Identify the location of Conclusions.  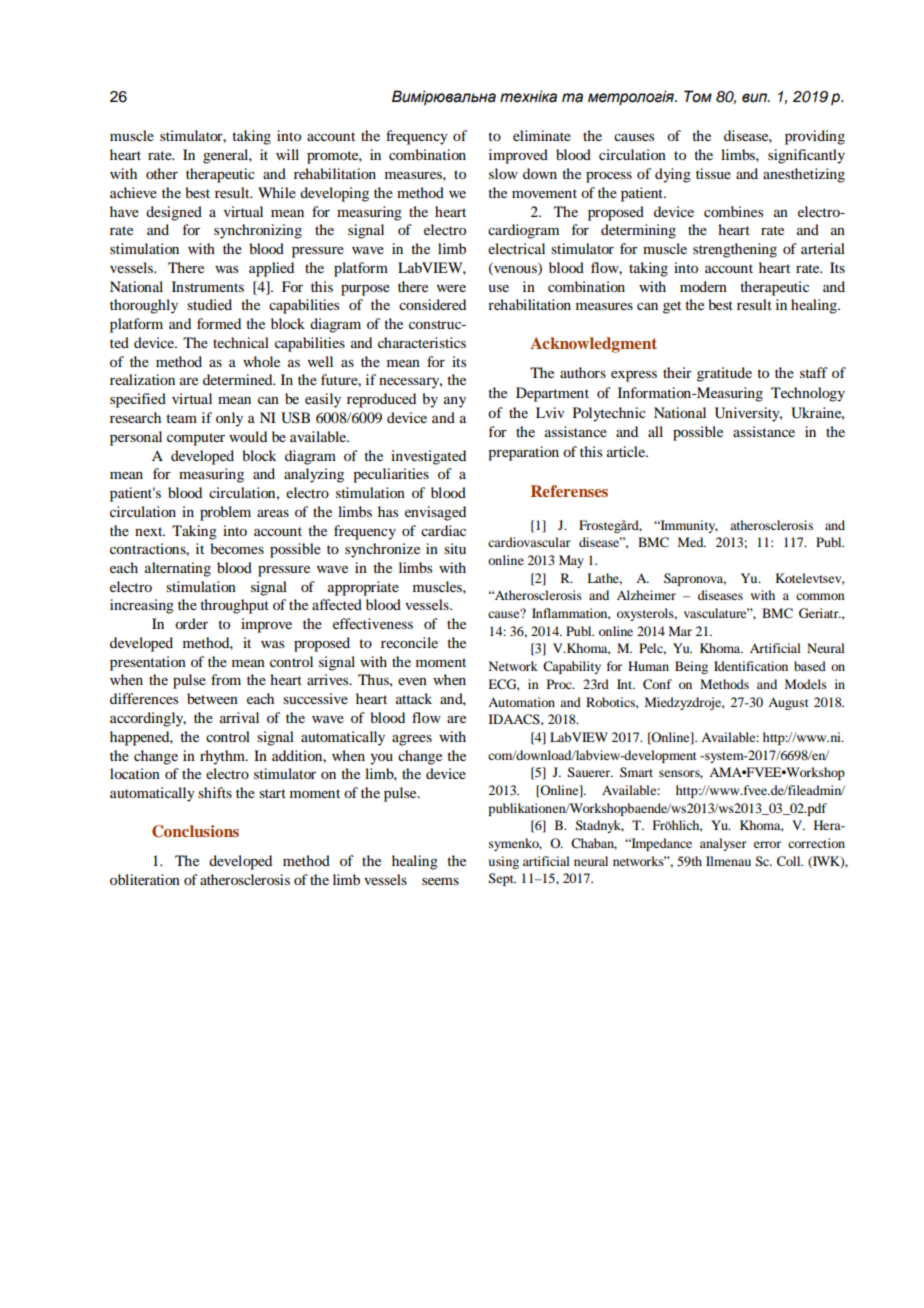
(195, 831).
